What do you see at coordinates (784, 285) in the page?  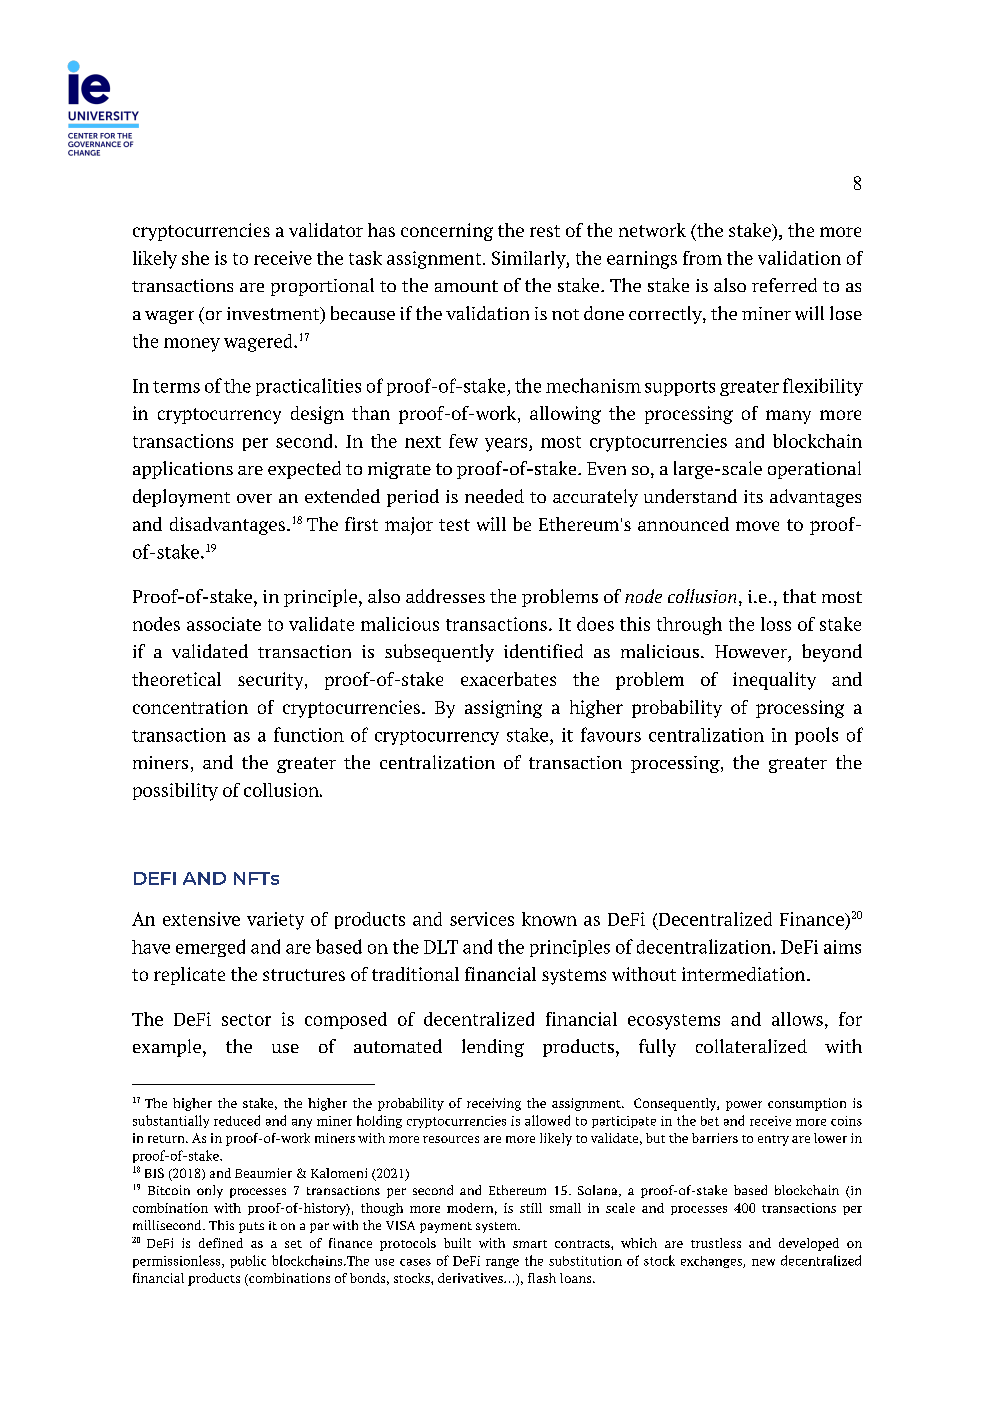 I see `referred` at bounding box center [784, 285].
